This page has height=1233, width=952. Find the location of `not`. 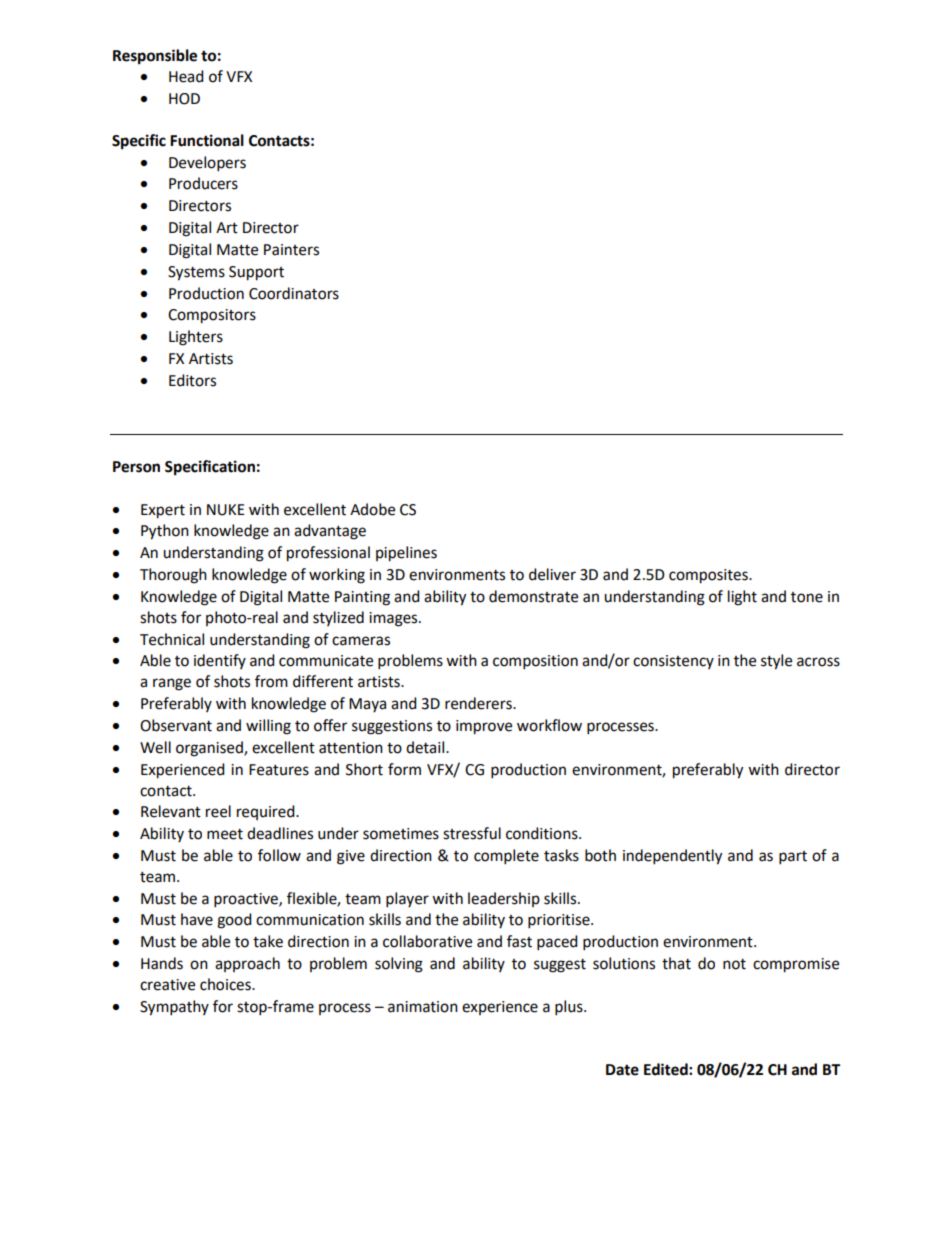

not is located at coordinates (734, 964).
